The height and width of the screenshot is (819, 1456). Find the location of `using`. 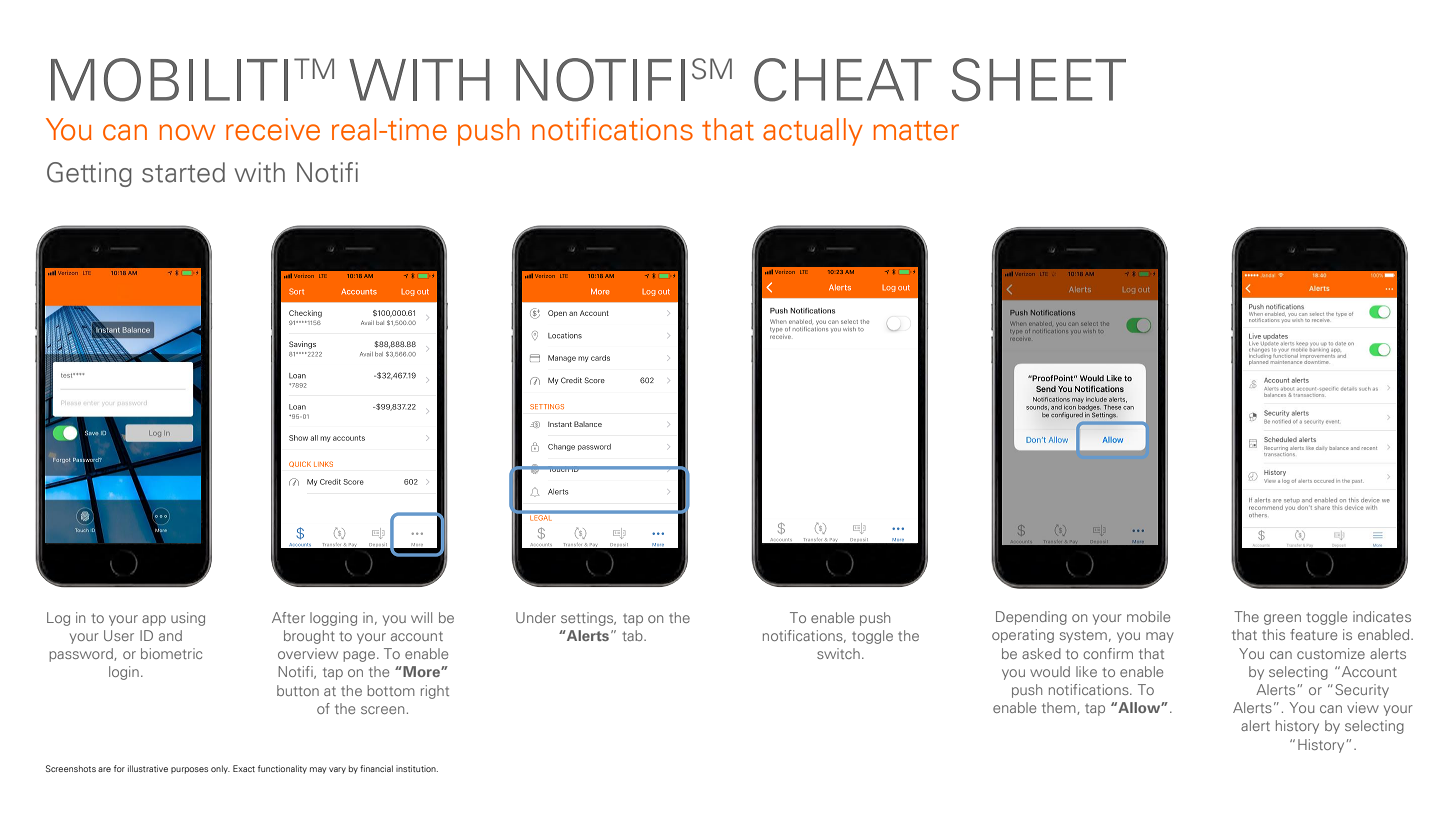

using is located at coordinates (188, 619).
